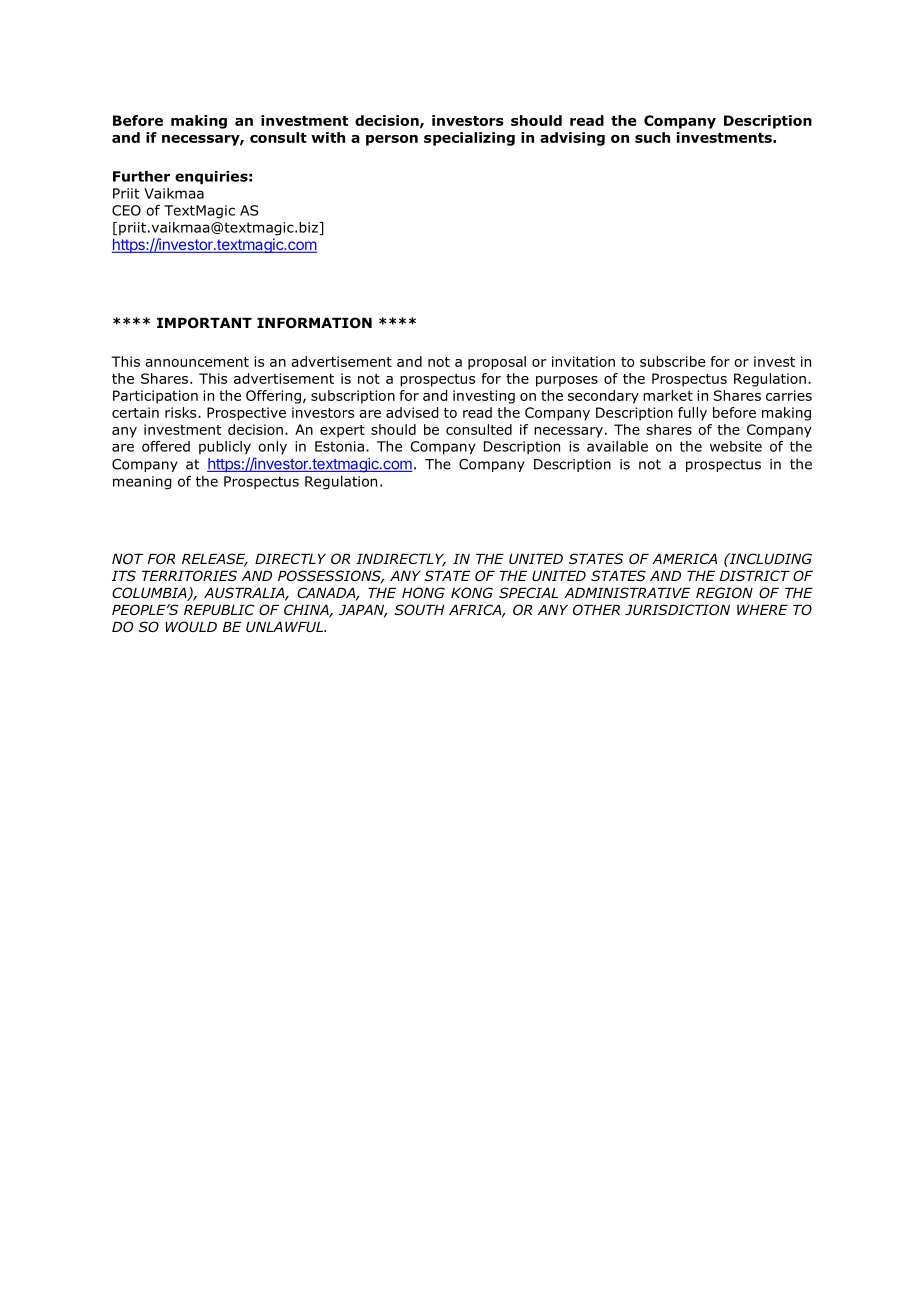 The width and height of the page is (924, 1308). Describe the element at coordinates (419, 609) in the page. I see `SOUTH` at that location.
